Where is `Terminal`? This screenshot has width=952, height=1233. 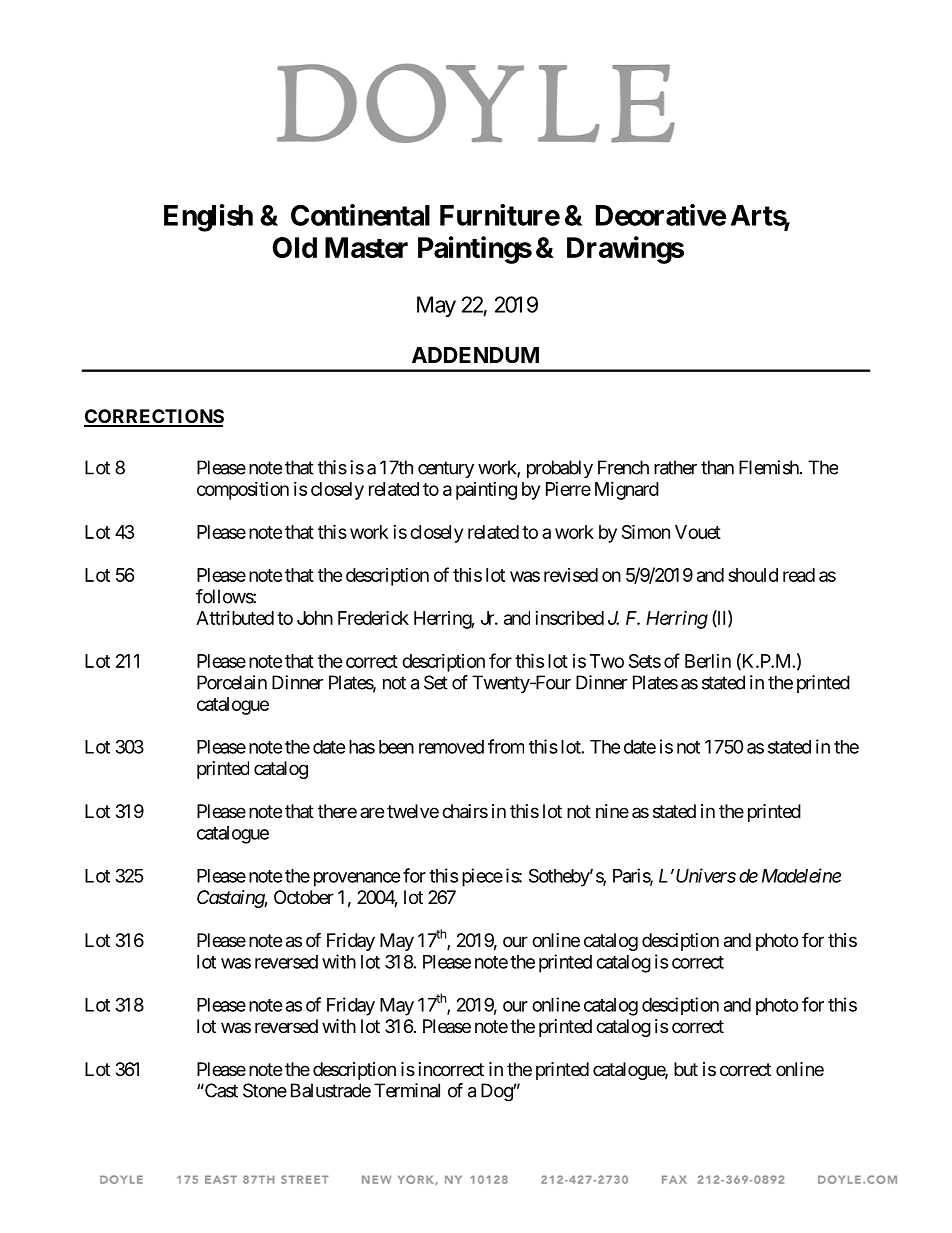 Terminal is located at coordinates (407, 1090).
